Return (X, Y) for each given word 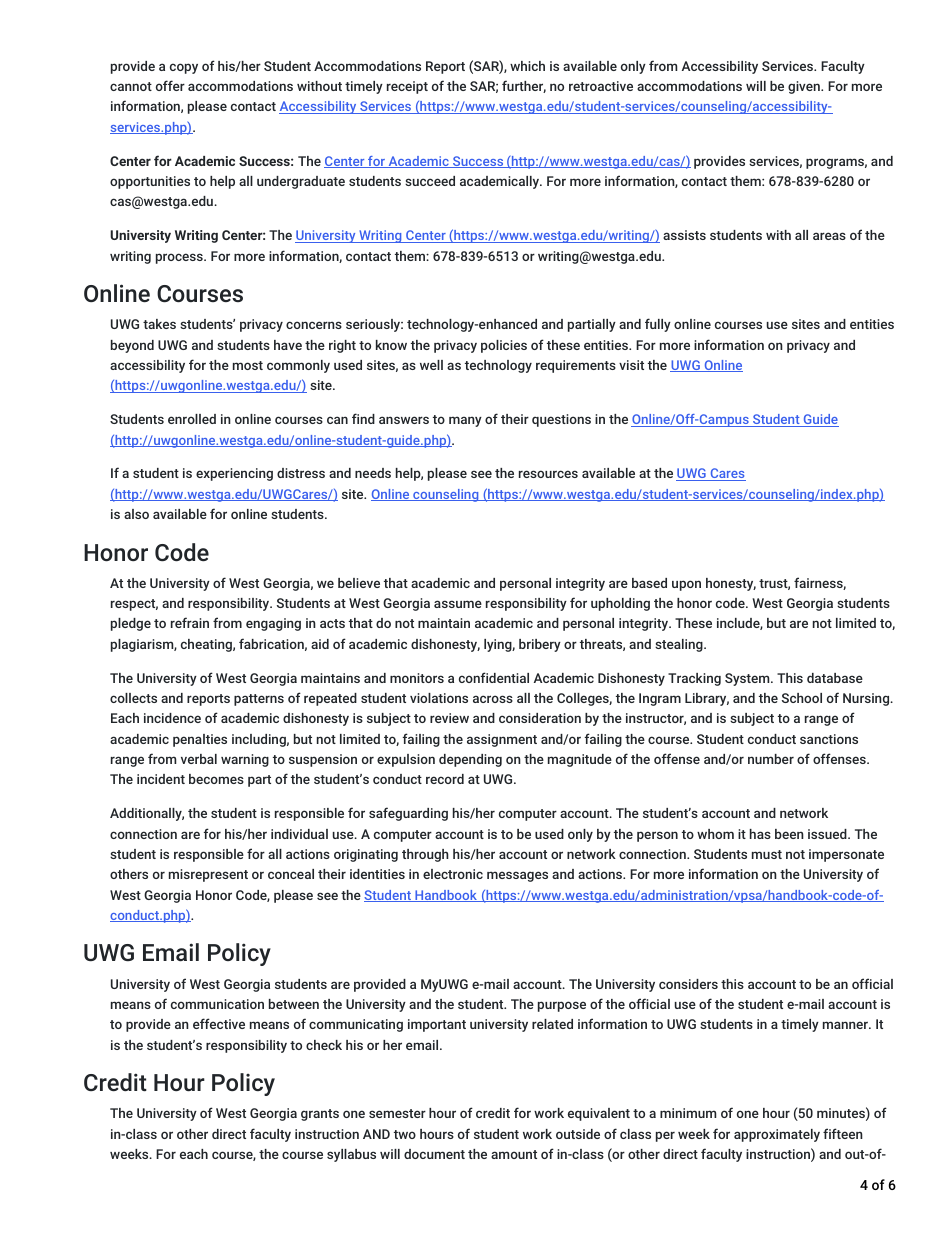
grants (320, 1115)
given (805, 87)
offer (170, 85)
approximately (777, 1135)
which (527, 66)
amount (514, 1154)
